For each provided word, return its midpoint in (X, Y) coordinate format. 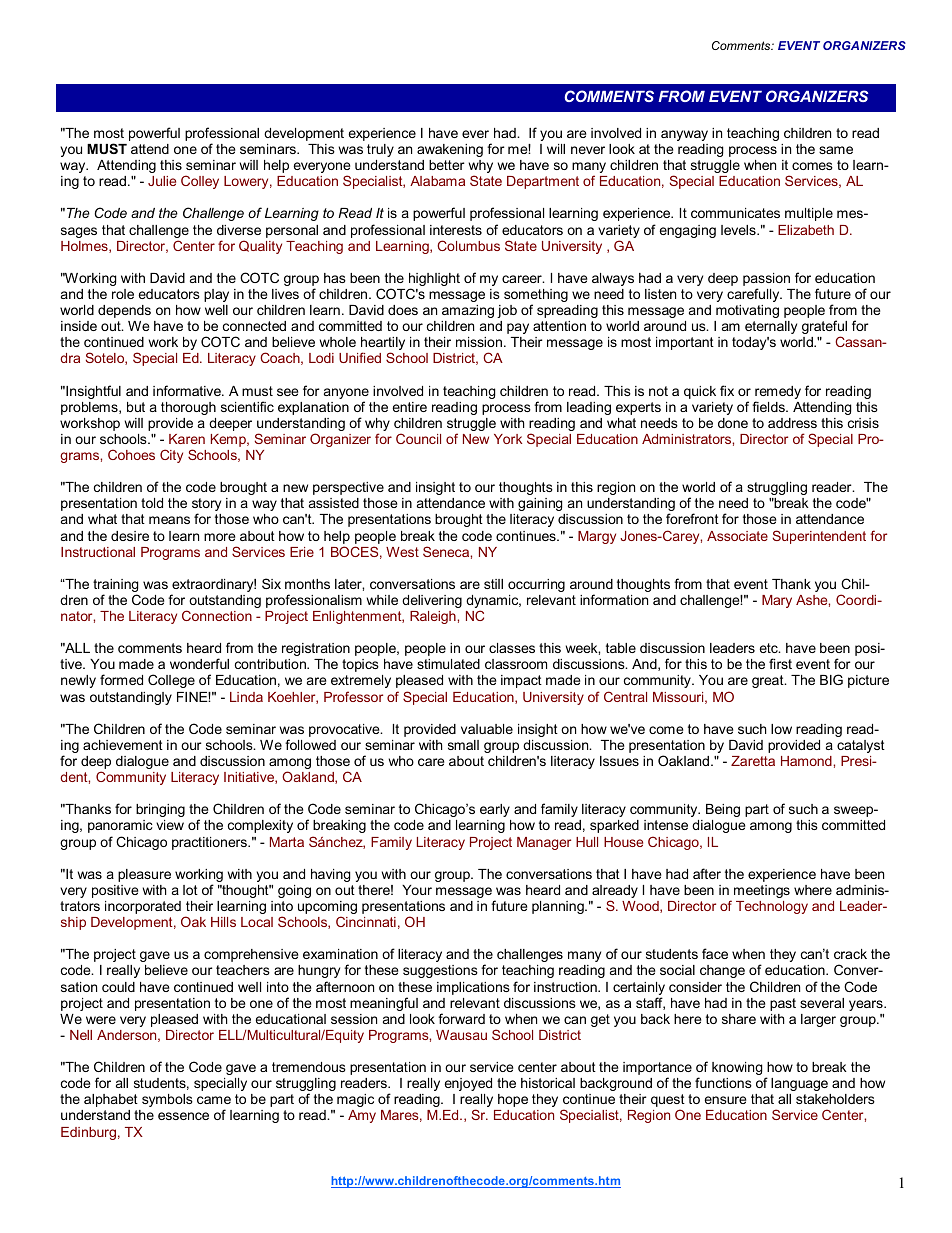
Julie (162, 181)
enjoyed (468, 1084)
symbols (167, 1100)
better (447, 165)
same (836, 150)
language (799, 1084)
